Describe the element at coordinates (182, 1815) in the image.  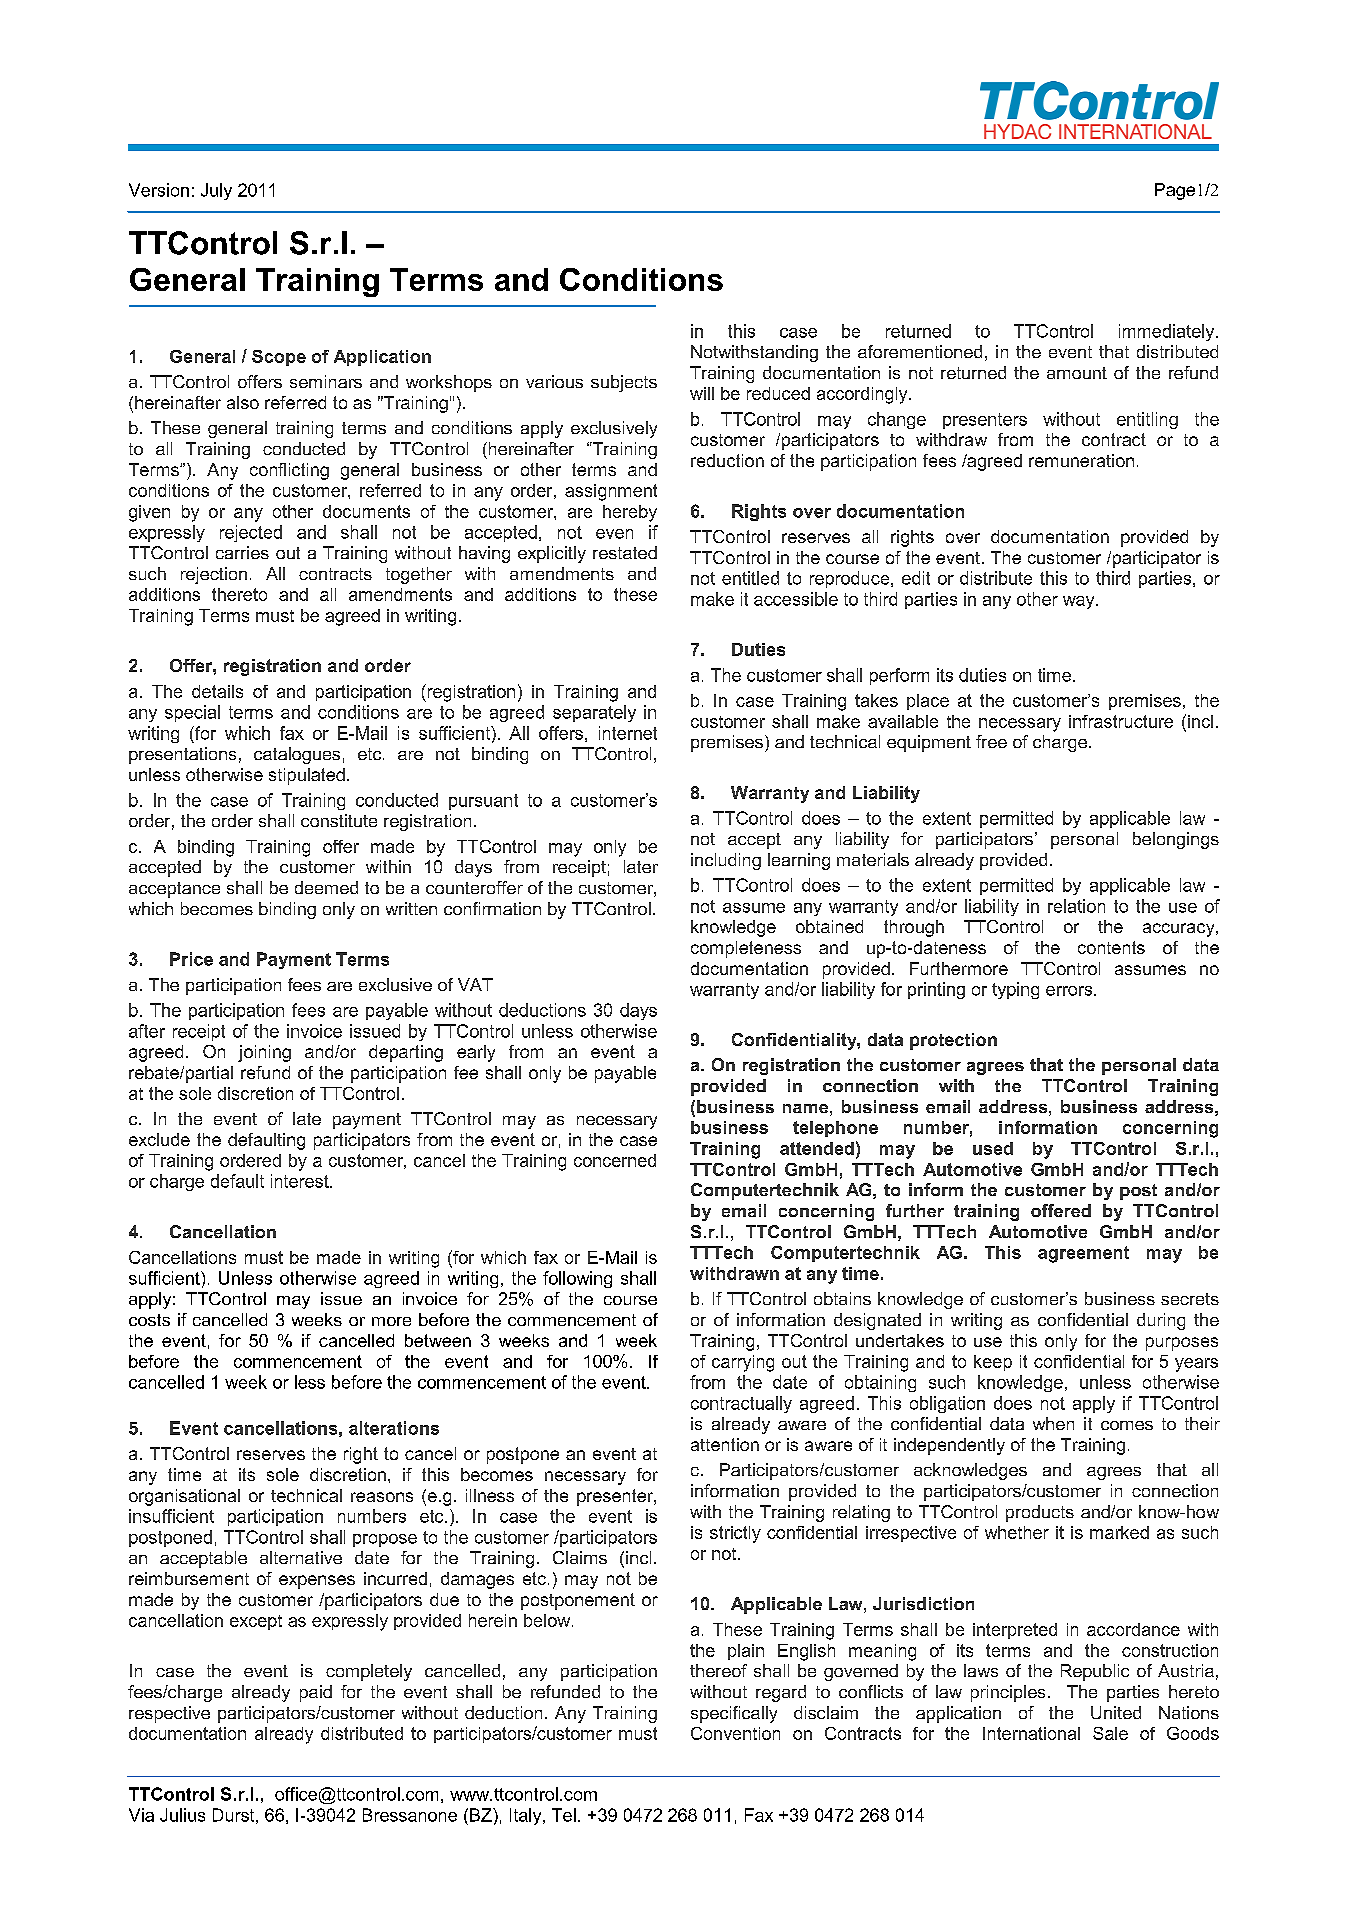
I see `Julius` at that location.
